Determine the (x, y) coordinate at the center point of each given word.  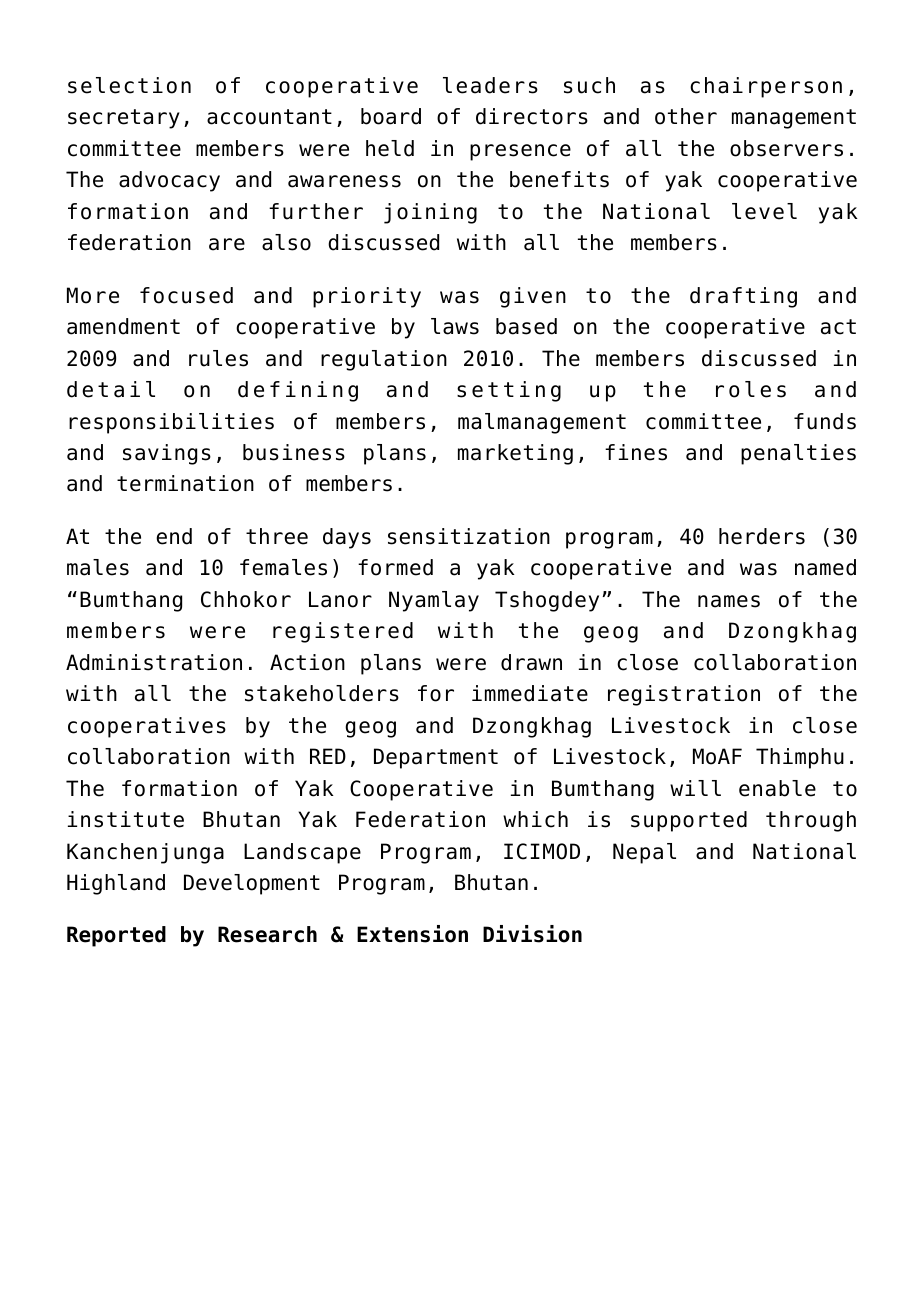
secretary (124, 119)
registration (684, 695)
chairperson (766, 87)
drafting (743, 297)
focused (186, 295)
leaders (490, 85)
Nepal (644, 853)
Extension (412, 934)
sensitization (469, 536)
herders (762, 536)
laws (455, 326)
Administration (154, 662)
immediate (530, 693)
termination (185, 483)
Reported (116, 936)
